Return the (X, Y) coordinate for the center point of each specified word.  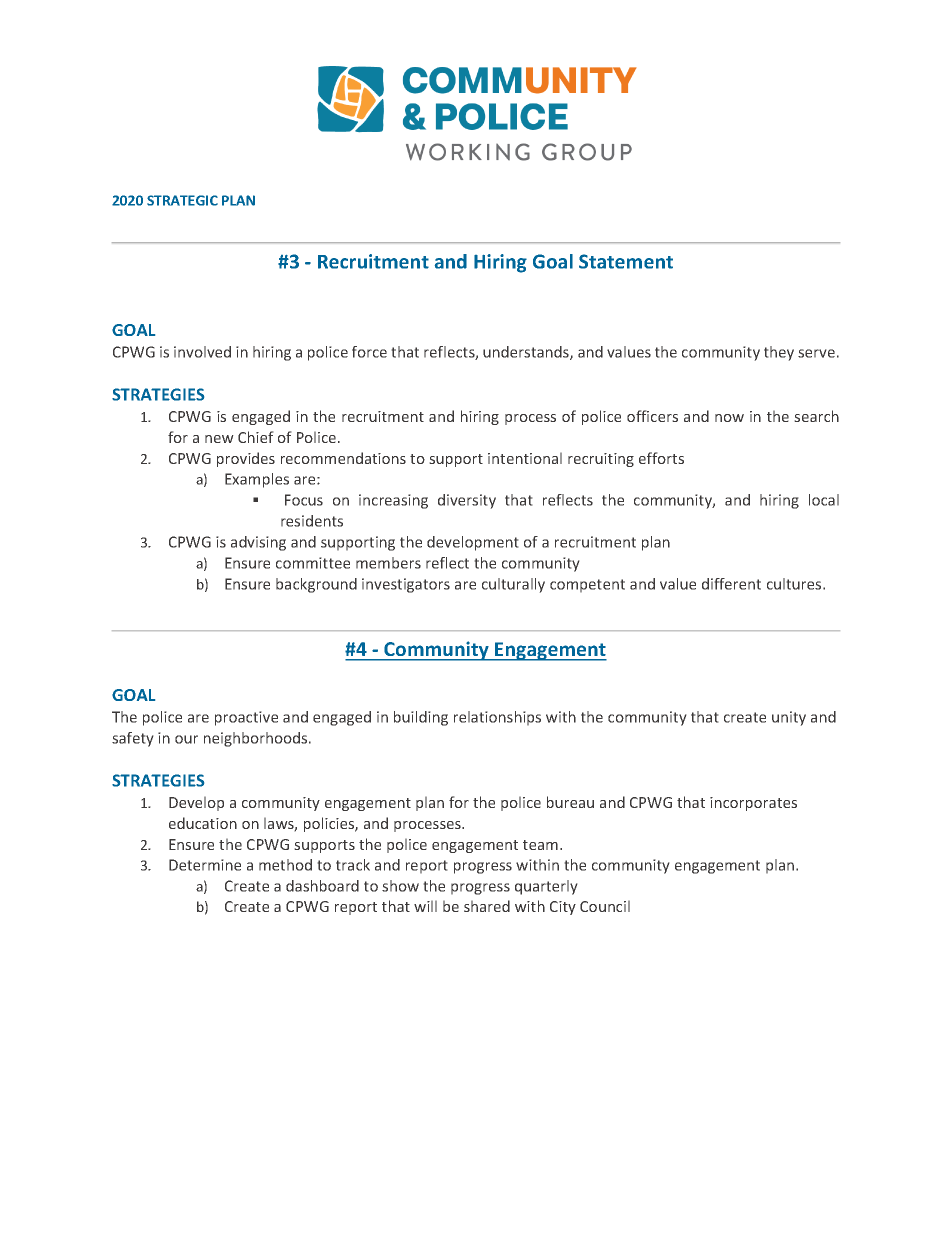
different (731, 584)
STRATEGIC (182, 200)
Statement (626, 261)
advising (258, 543)
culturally (513, 585)
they (779, 353)
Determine (205, 865)
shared (487, 906)
